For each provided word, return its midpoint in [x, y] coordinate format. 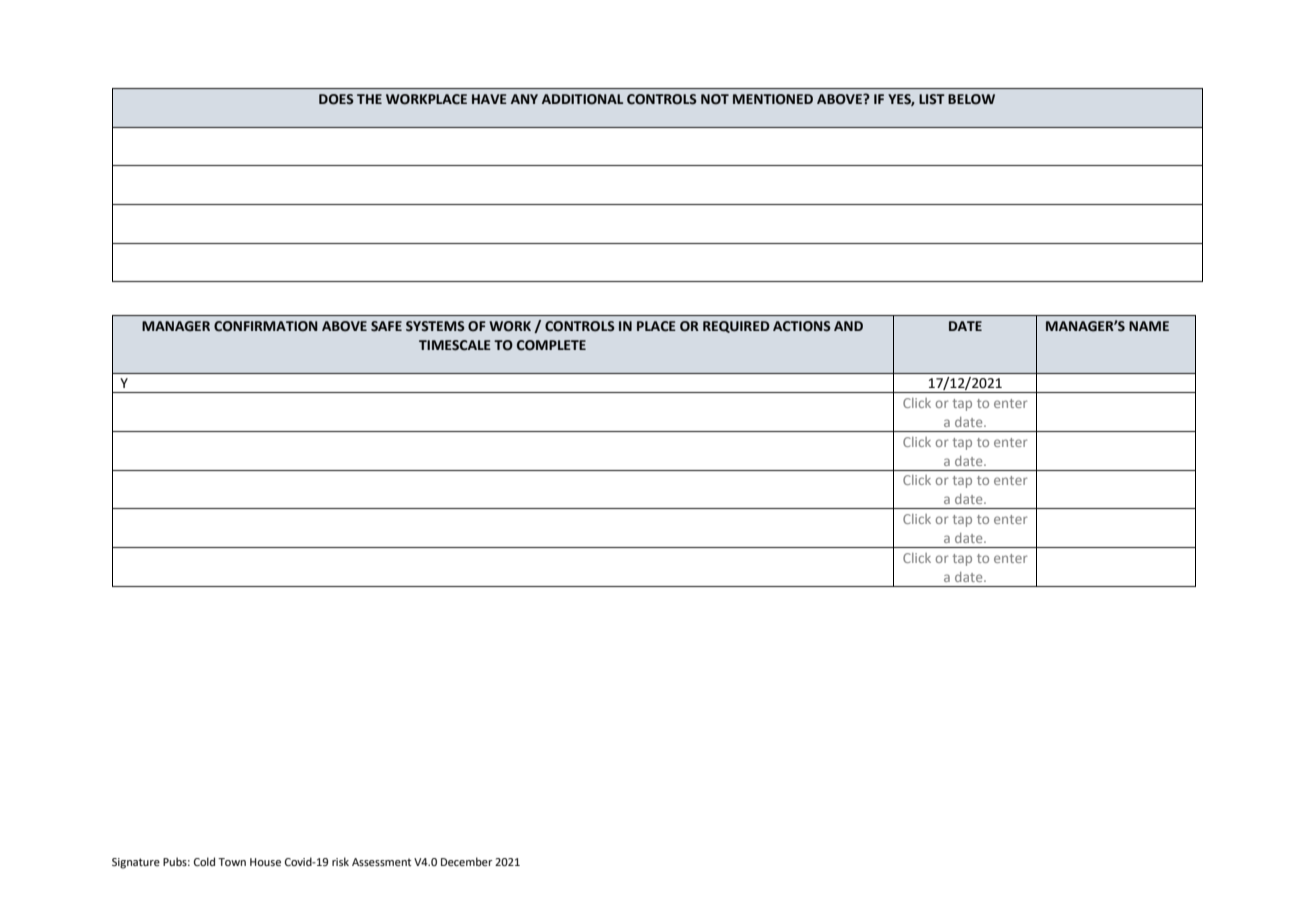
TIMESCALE [455, 345]
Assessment [381, 862]
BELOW [971, 99]
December [467, 861]
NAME [1149, 326]
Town [232, 862]
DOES [336, 99]
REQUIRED [736, 327]
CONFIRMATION [266, 326]
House [265, 862]
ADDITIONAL [582, 99]
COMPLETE [551, 345]
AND [848, 326]
